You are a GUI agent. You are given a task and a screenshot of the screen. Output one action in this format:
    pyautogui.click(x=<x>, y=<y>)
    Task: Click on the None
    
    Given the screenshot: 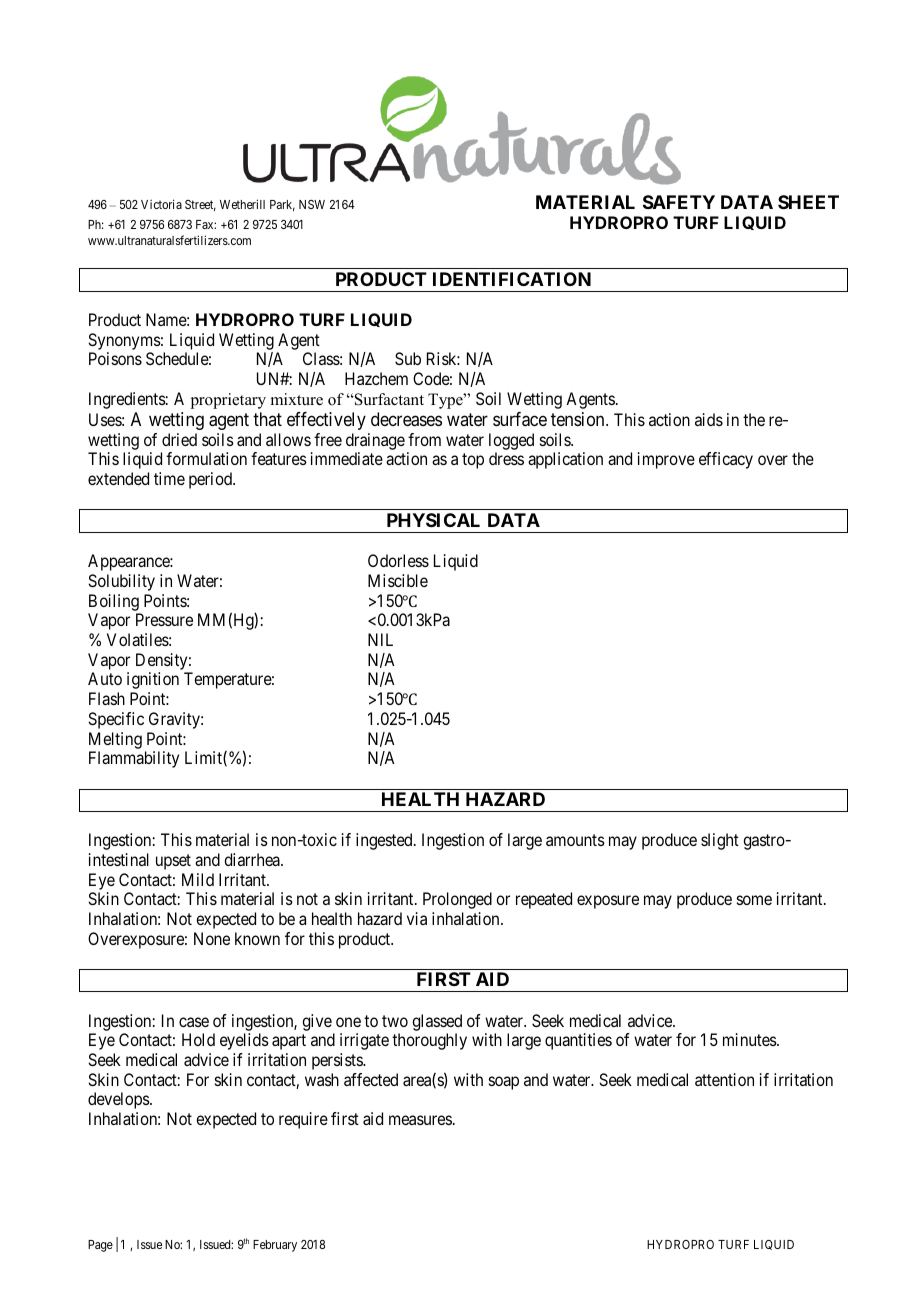 What is the action you would take?
    pyautogui.click(x=212, y=938)
